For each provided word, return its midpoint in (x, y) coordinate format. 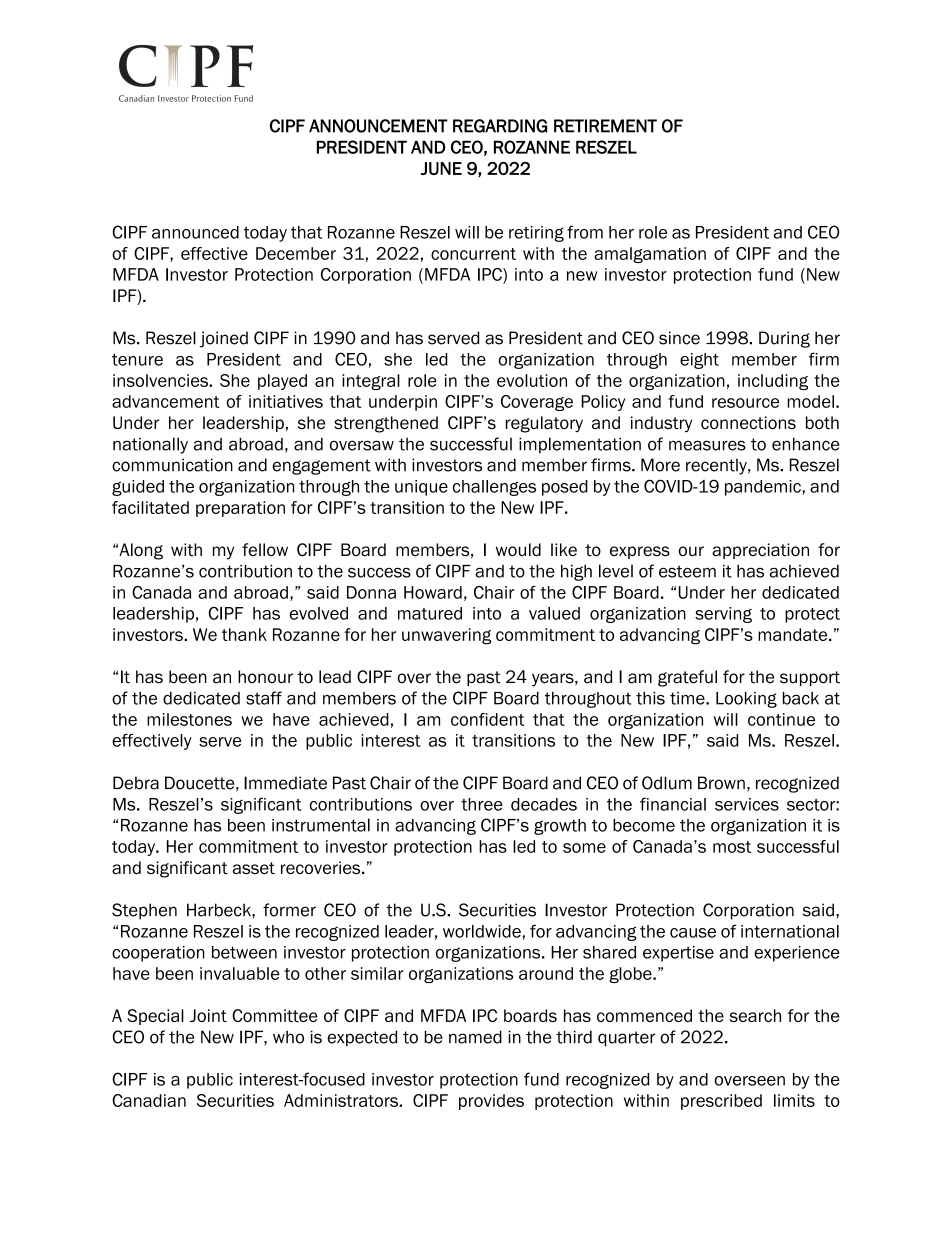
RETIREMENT (605, 126)
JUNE (441, 168)
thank (244, 634)
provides (491, 1102)
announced (195, 232)
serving (723, 615)
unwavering (447, 636)
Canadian (149, 1100)
